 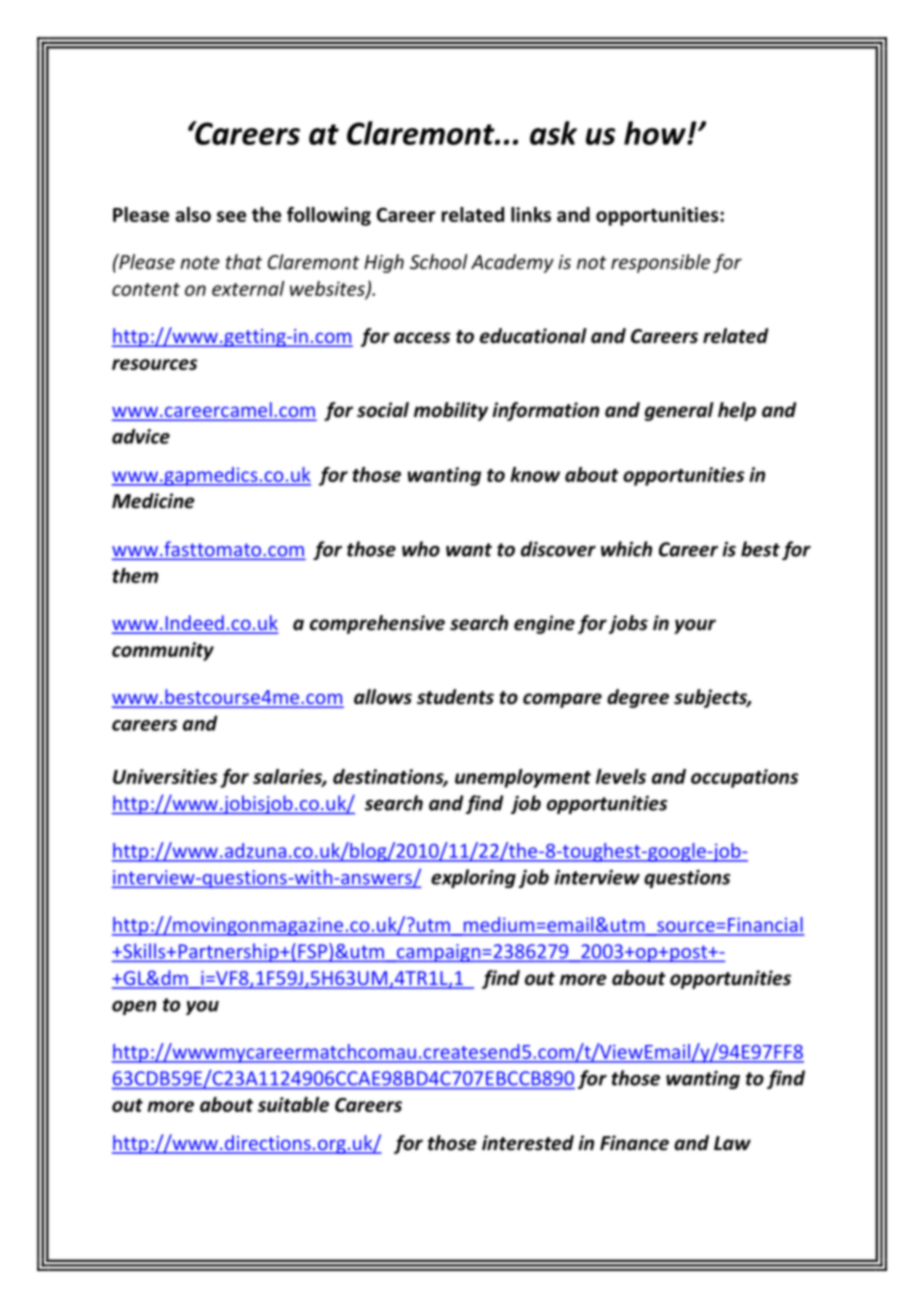 I want to click on Medicine, so click(x=153, y=501).
